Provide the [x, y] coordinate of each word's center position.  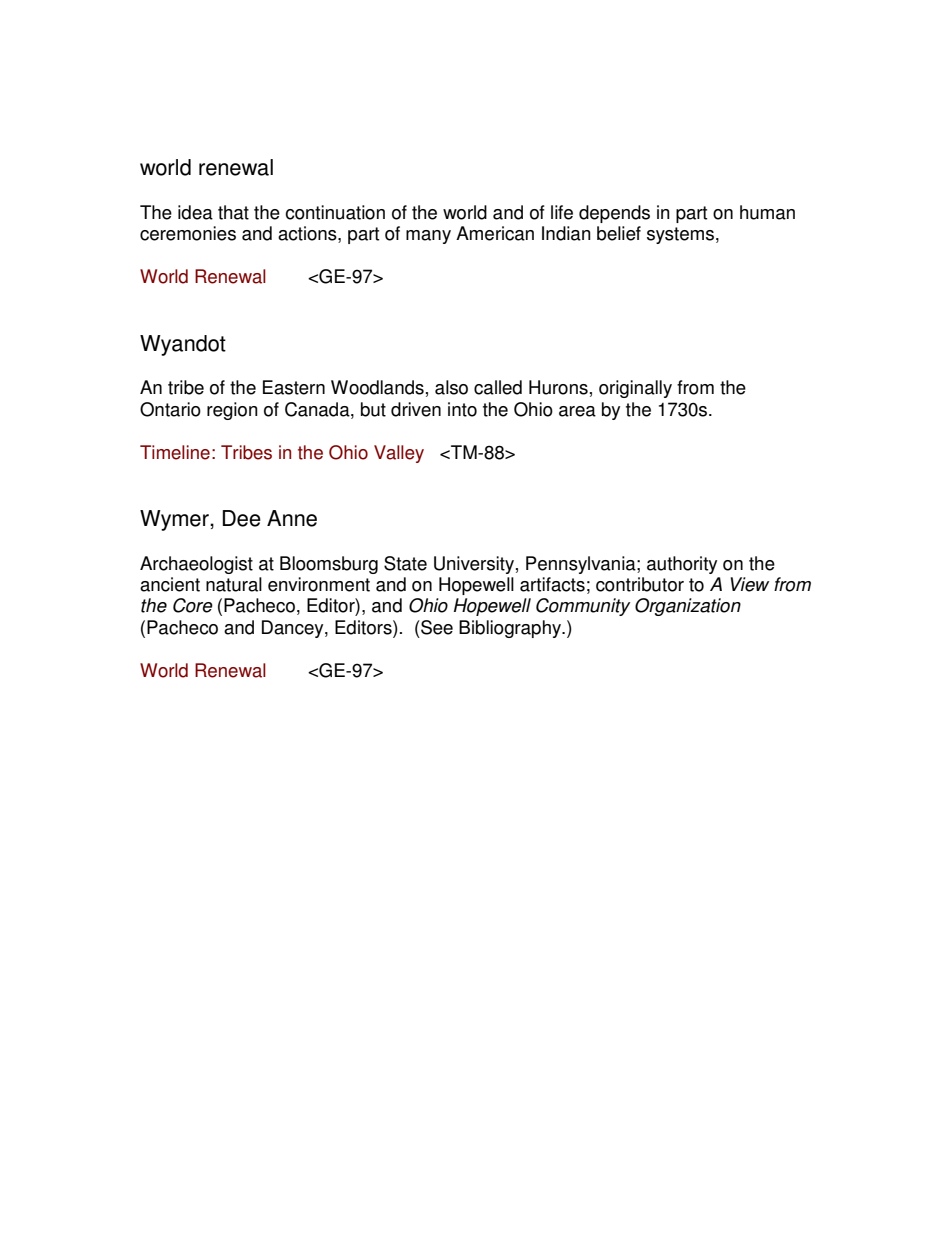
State [405, 563]
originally [635, 389]
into [462, 409]
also [451, 387]
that [233, 212]
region [232, 411]
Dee [242, 518]
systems [680, 235]
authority [682, 565]
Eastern [294, 387]
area [577, 411]
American [495, 233]
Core [193, 605]
